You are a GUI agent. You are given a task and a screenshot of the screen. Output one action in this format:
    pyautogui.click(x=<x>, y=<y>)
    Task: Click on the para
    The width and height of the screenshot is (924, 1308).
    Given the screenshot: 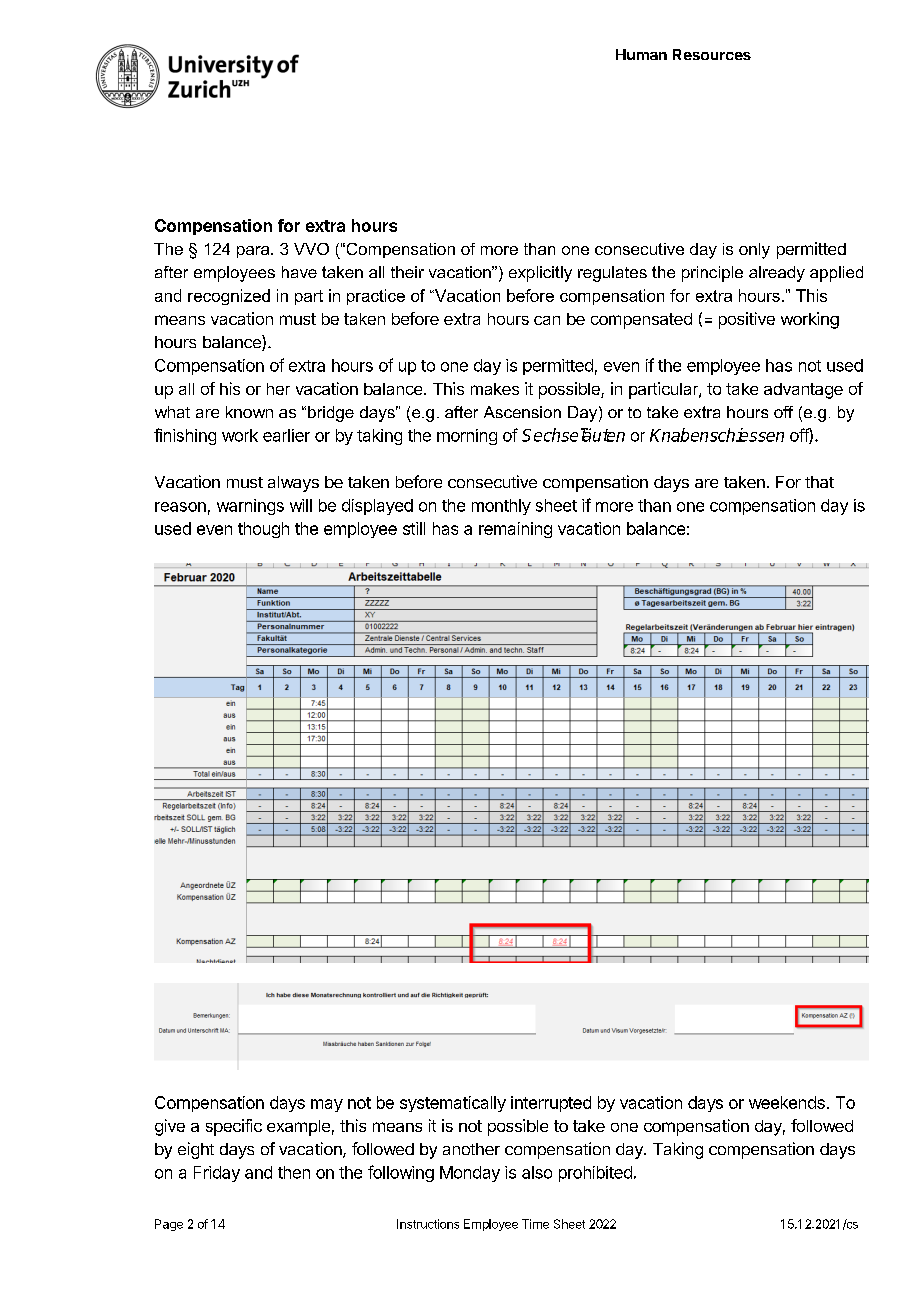 What is the action you would take?
    pyautogui.click(x=254, y=252)
